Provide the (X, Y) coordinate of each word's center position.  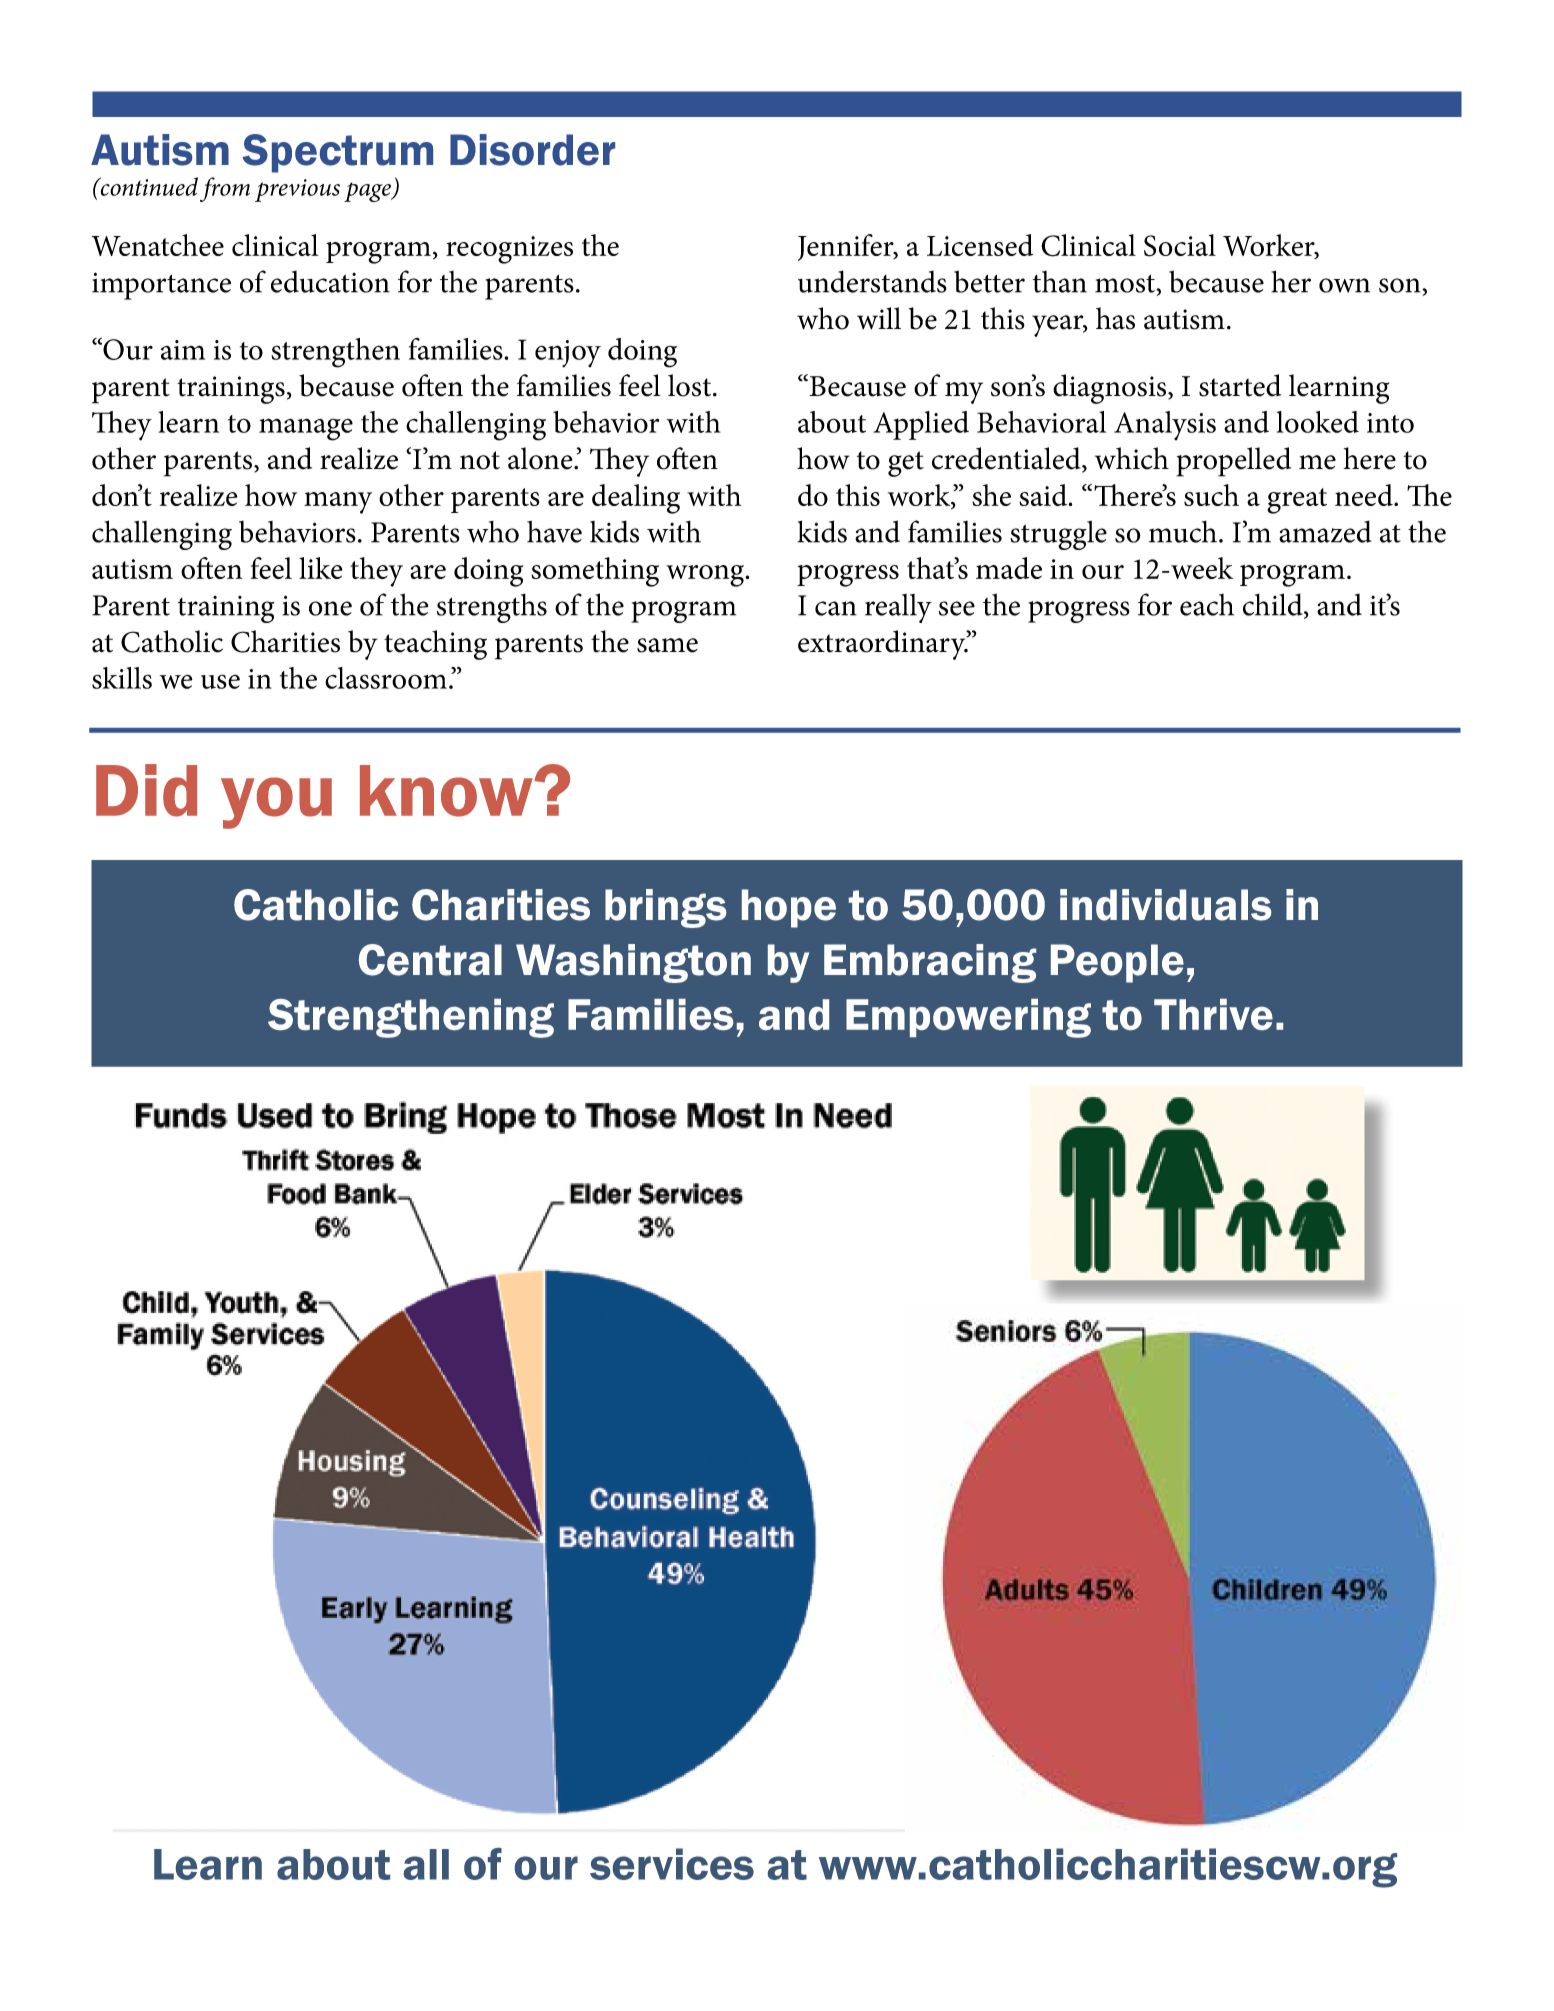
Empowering (968, 1018)
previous (297, 190)
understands (872, 281)
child (1274, 605)
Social (1180, 245)
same (667, 645)
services (672, 1864)
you (276, 803)
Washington (633, 963)
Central (430, 960)
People (1117, 963)
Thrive (1213, 1014)
